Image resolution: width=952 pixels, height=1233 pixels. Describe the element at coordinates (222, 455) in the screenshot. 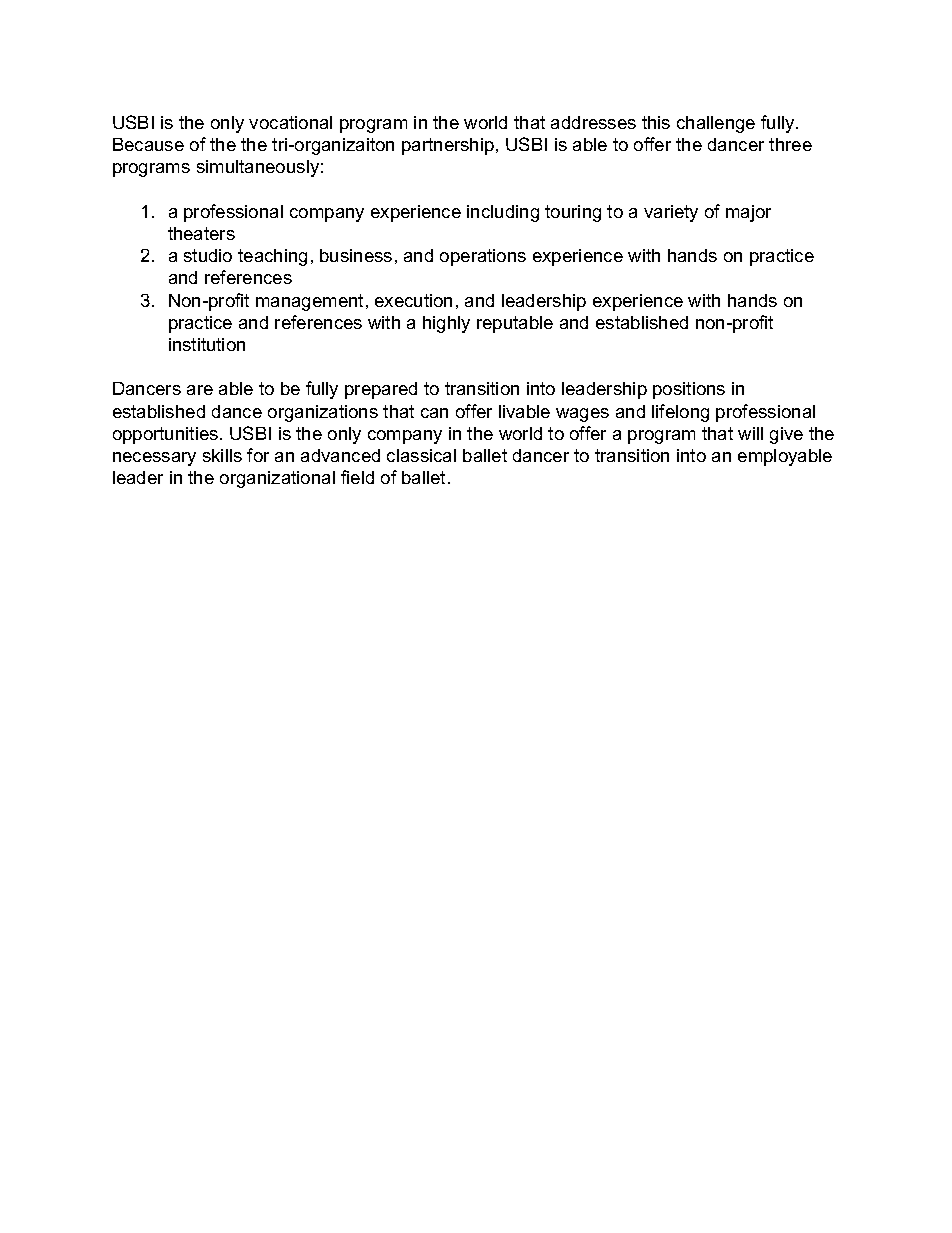

I see `skills` at that location.
